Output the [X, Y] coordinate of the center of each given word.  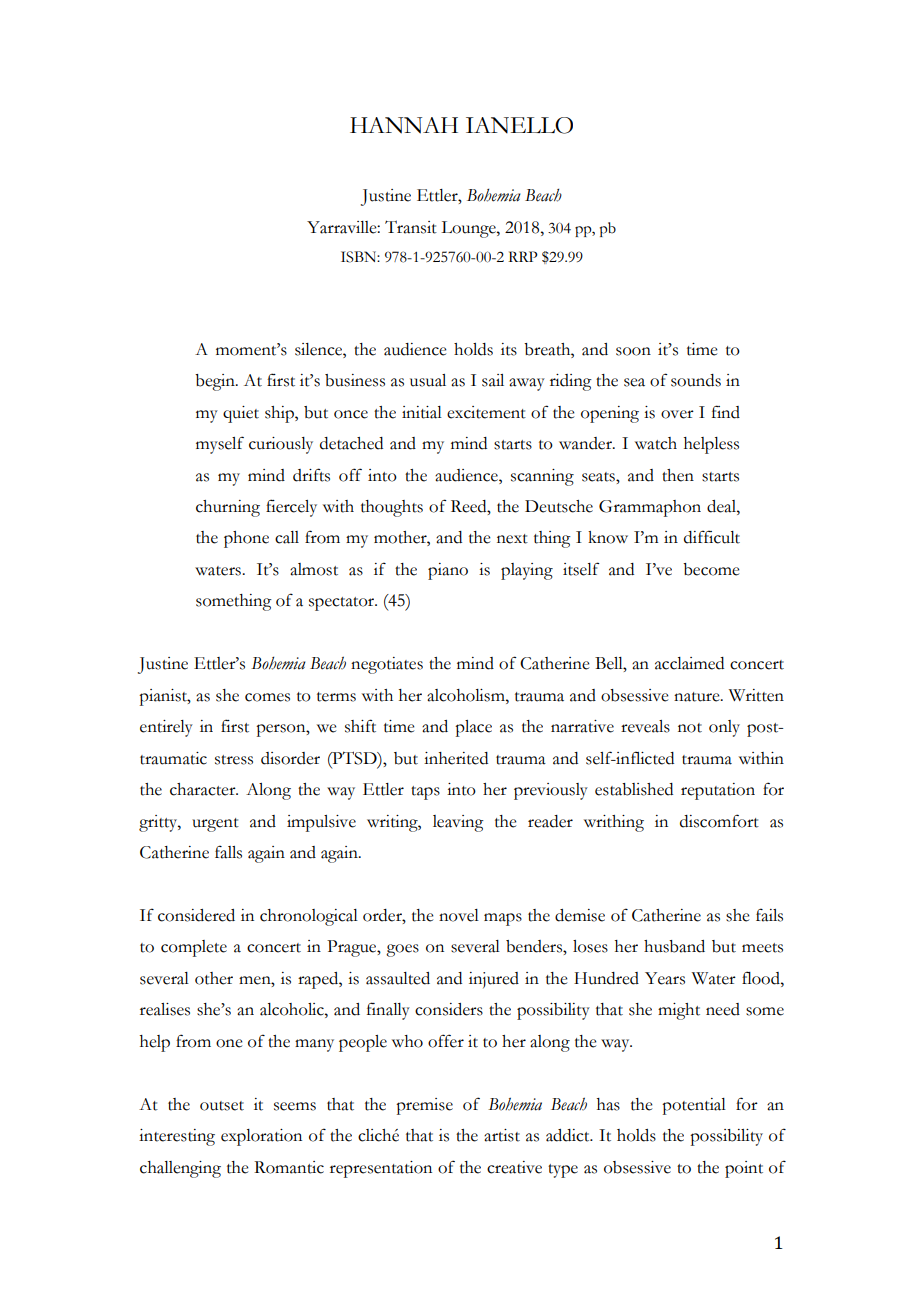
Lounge [469, 229]
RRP [523, 256]
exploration [261, 1137]
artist [502, 1135]
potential [694, 1106]
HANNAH [404, 125]
